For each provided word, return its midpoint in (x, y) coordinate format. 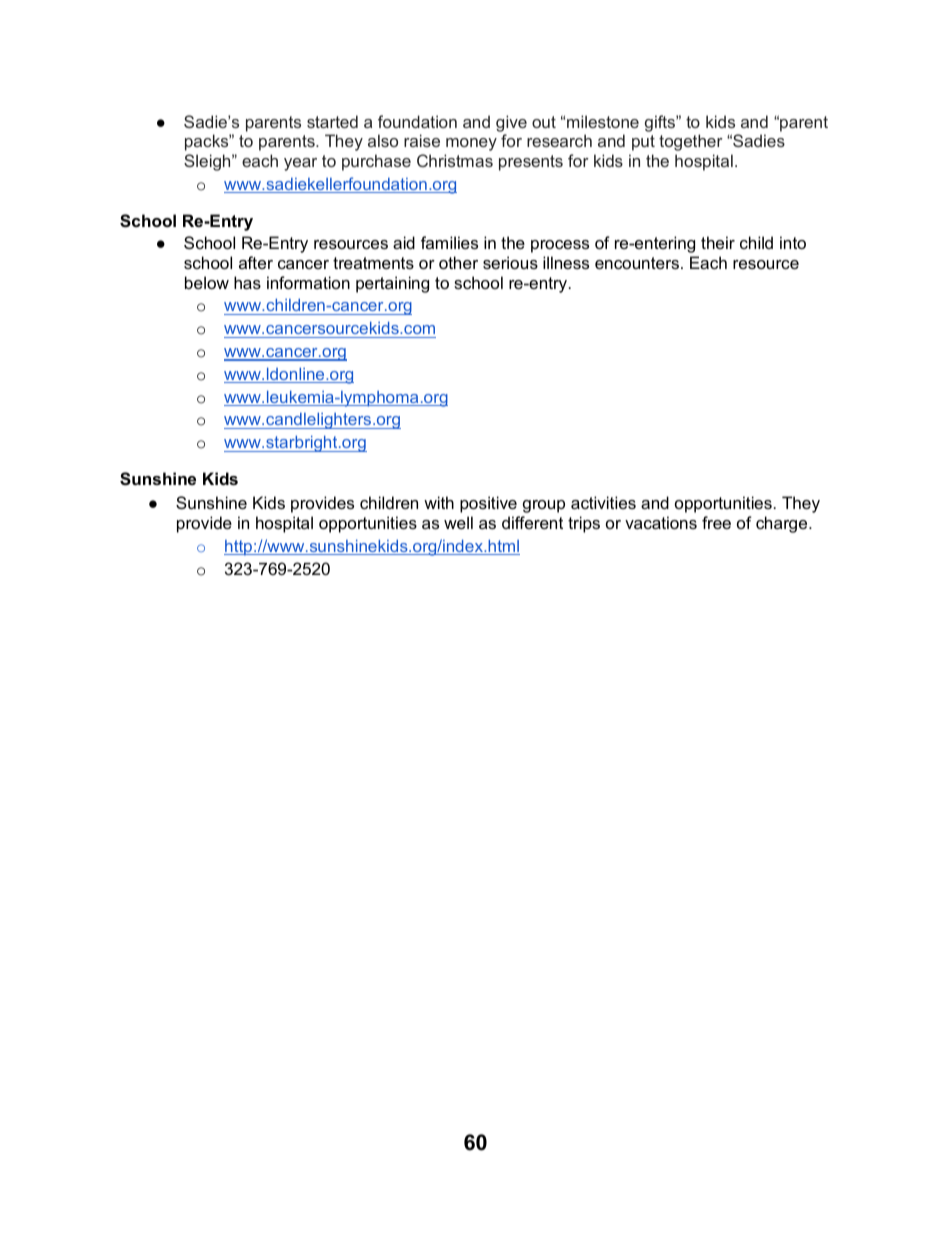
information (308, 282)
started (332, 121)
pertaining (392, 284)
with (439, 502)
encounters (637, 263)
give (511, 123)
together (691, 142)
